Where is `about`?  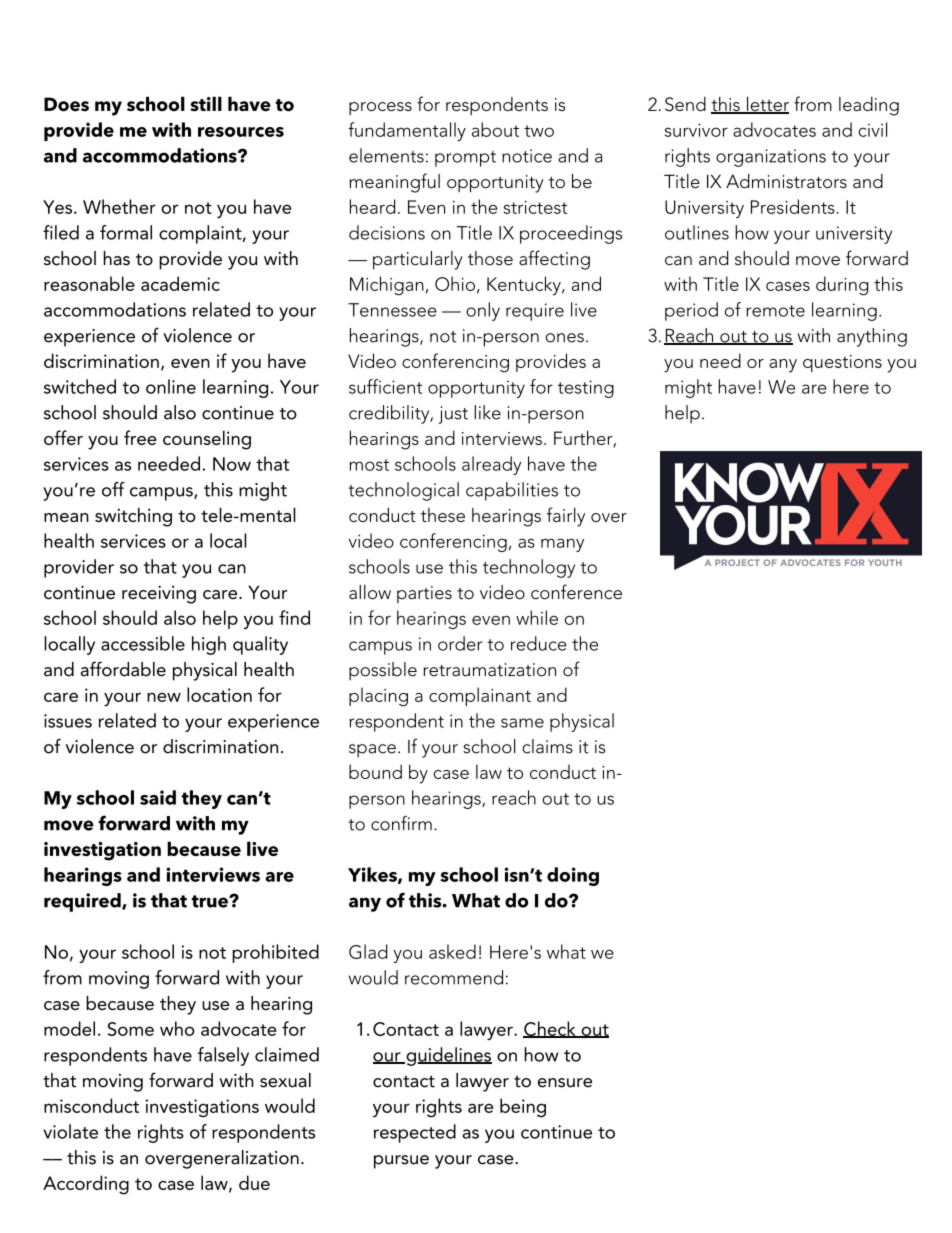 about is located at coordinates (495, 129).
